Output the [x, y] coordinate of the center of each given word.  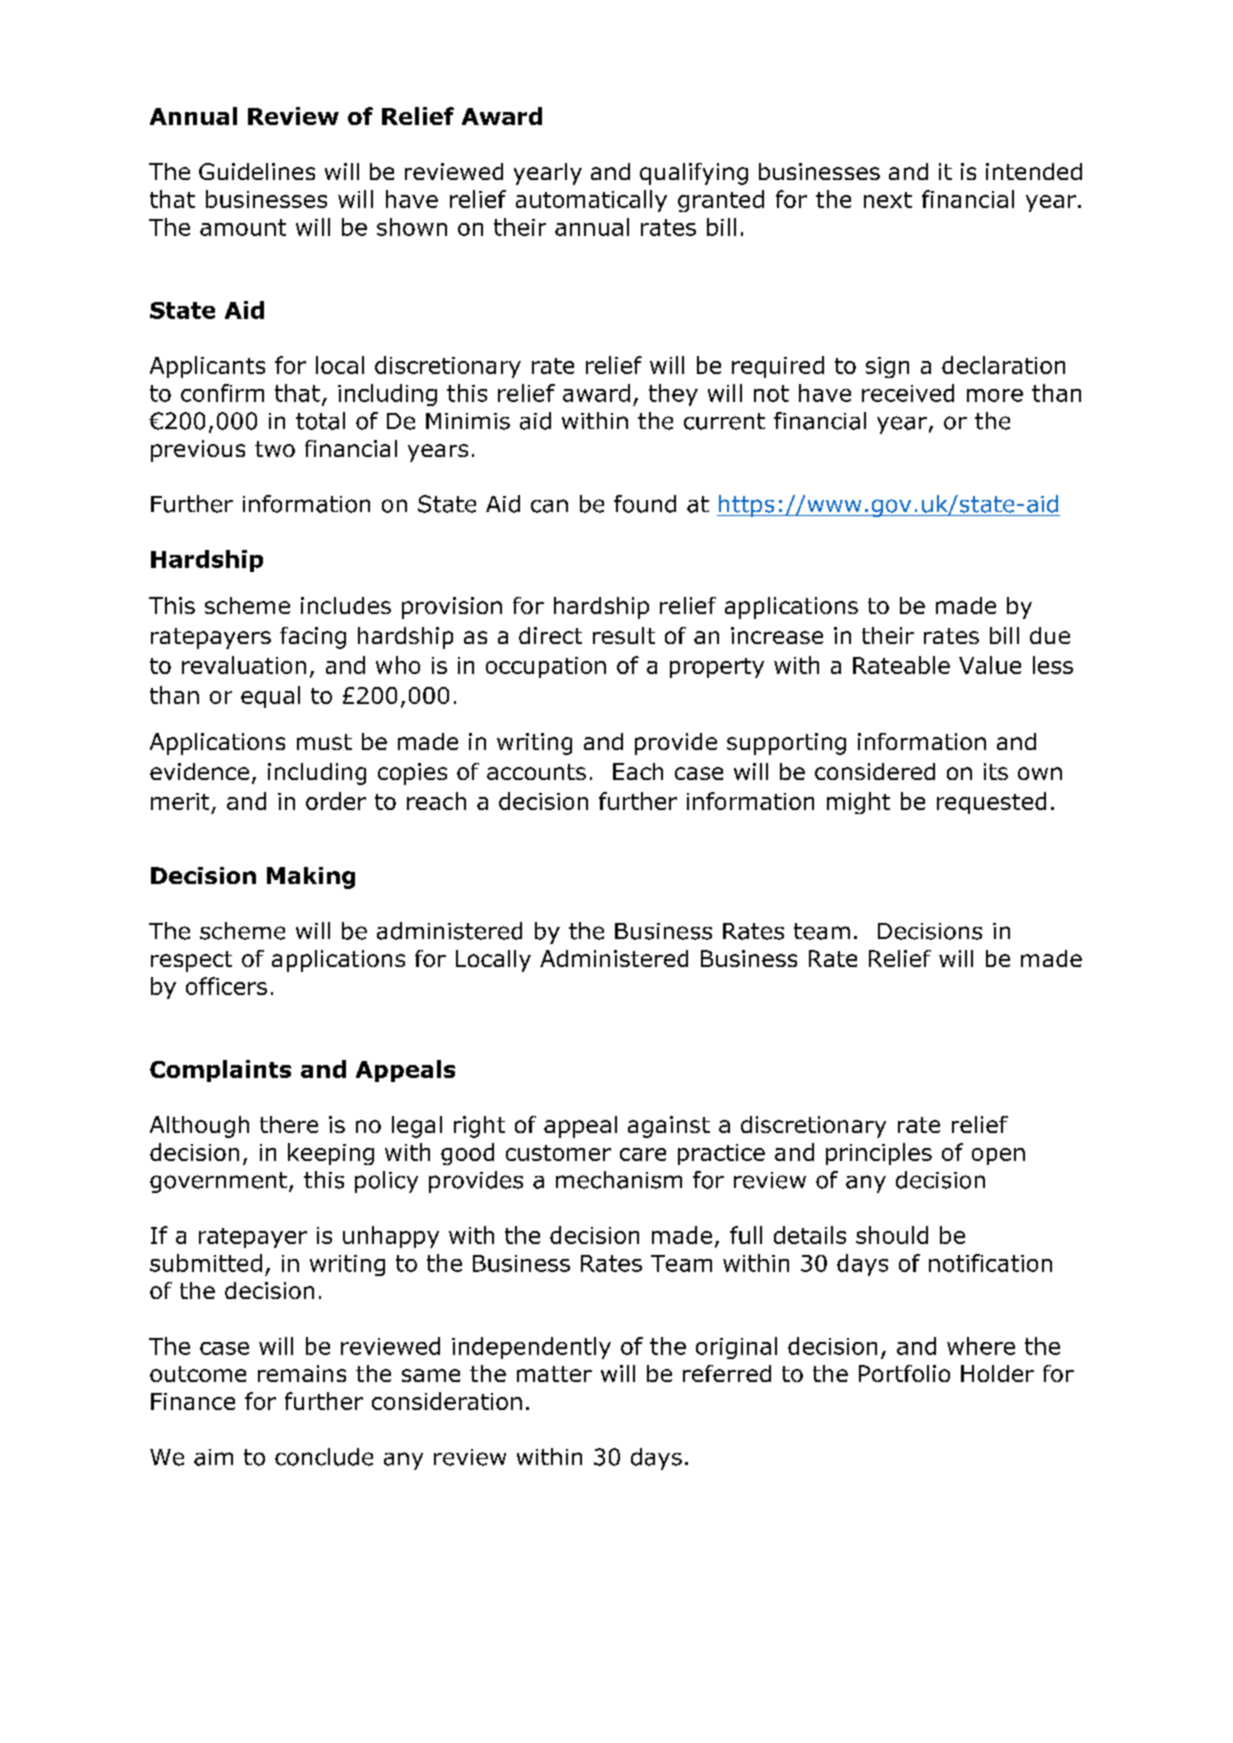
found [645, 504]
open [998, 1156]
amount [243, 227]
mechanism [619, 1180]
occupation [546, 667]
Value [990, 665]
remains [302, 1373]
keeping [331, 1154]
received [908, 393]
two [275, 449]
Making [311, 878]
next [888, 200]
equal [270, 697]
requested [991, 803]
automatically [591, 201]
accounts [536, 772]
